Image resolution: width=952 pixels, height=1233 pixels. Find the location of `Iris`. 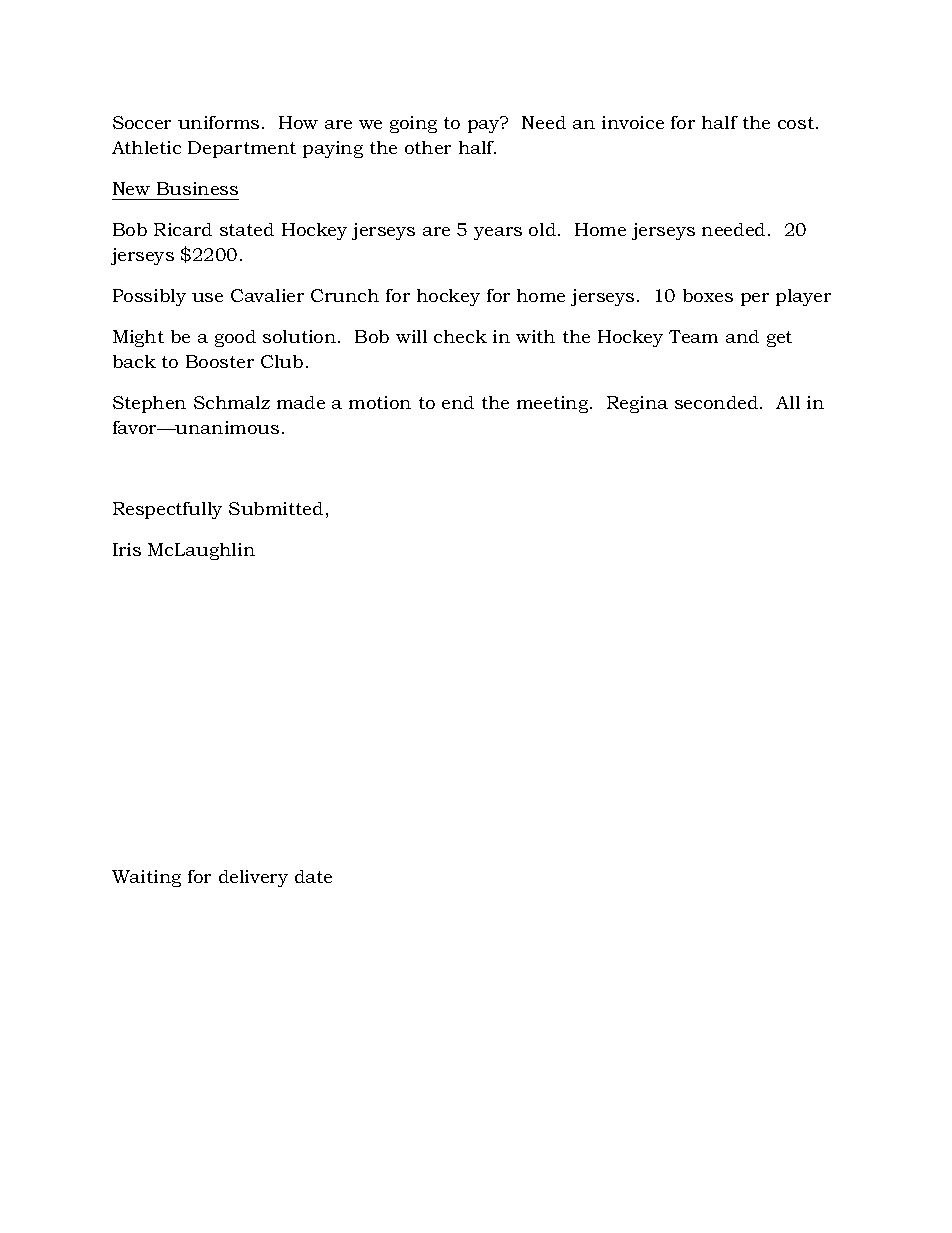

Iris is located at coordinates (127, 549).
